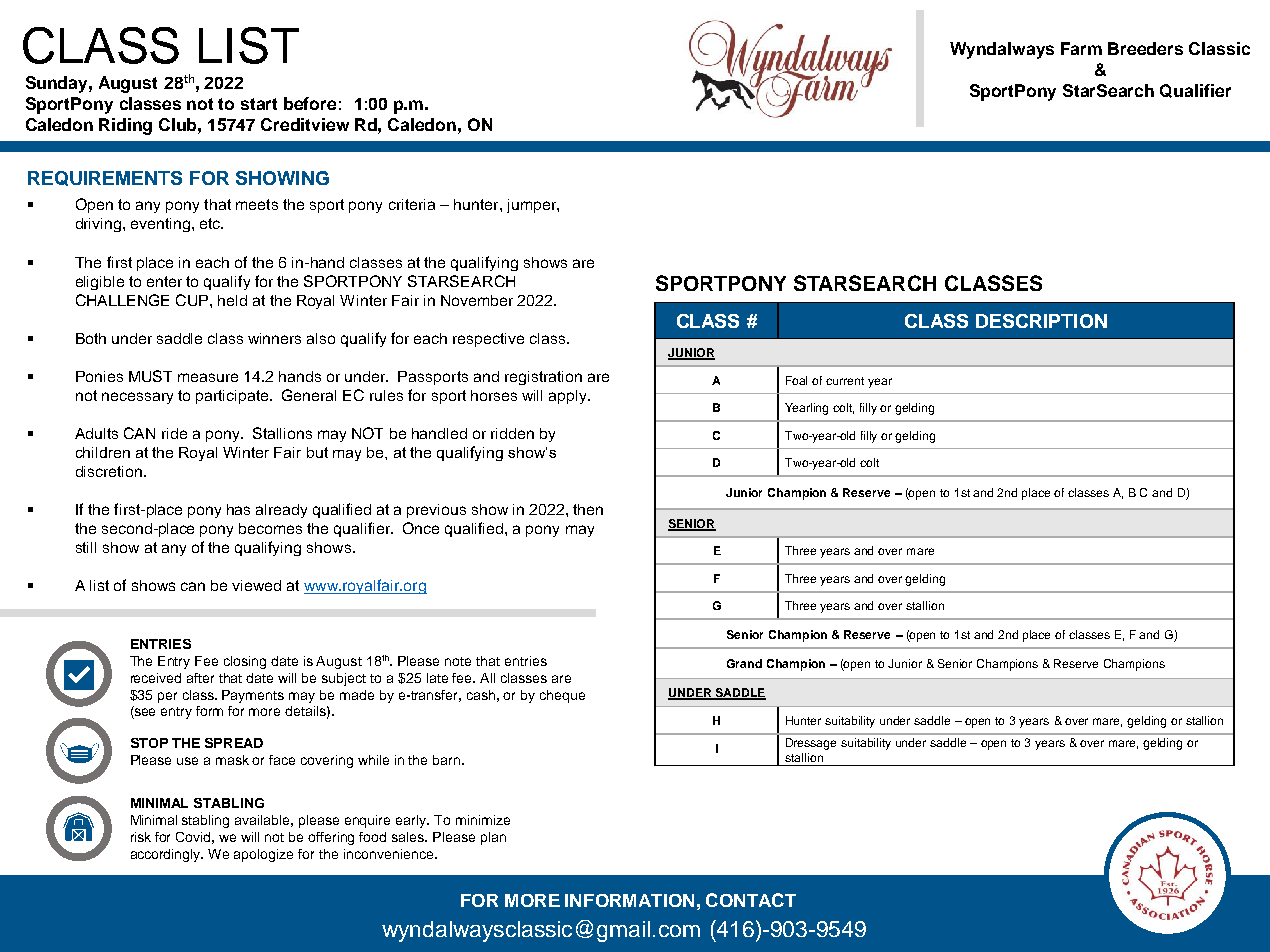 The height and width of the screenshot is (952, 1270). I want to click on accordingly, so click(167, 855).
